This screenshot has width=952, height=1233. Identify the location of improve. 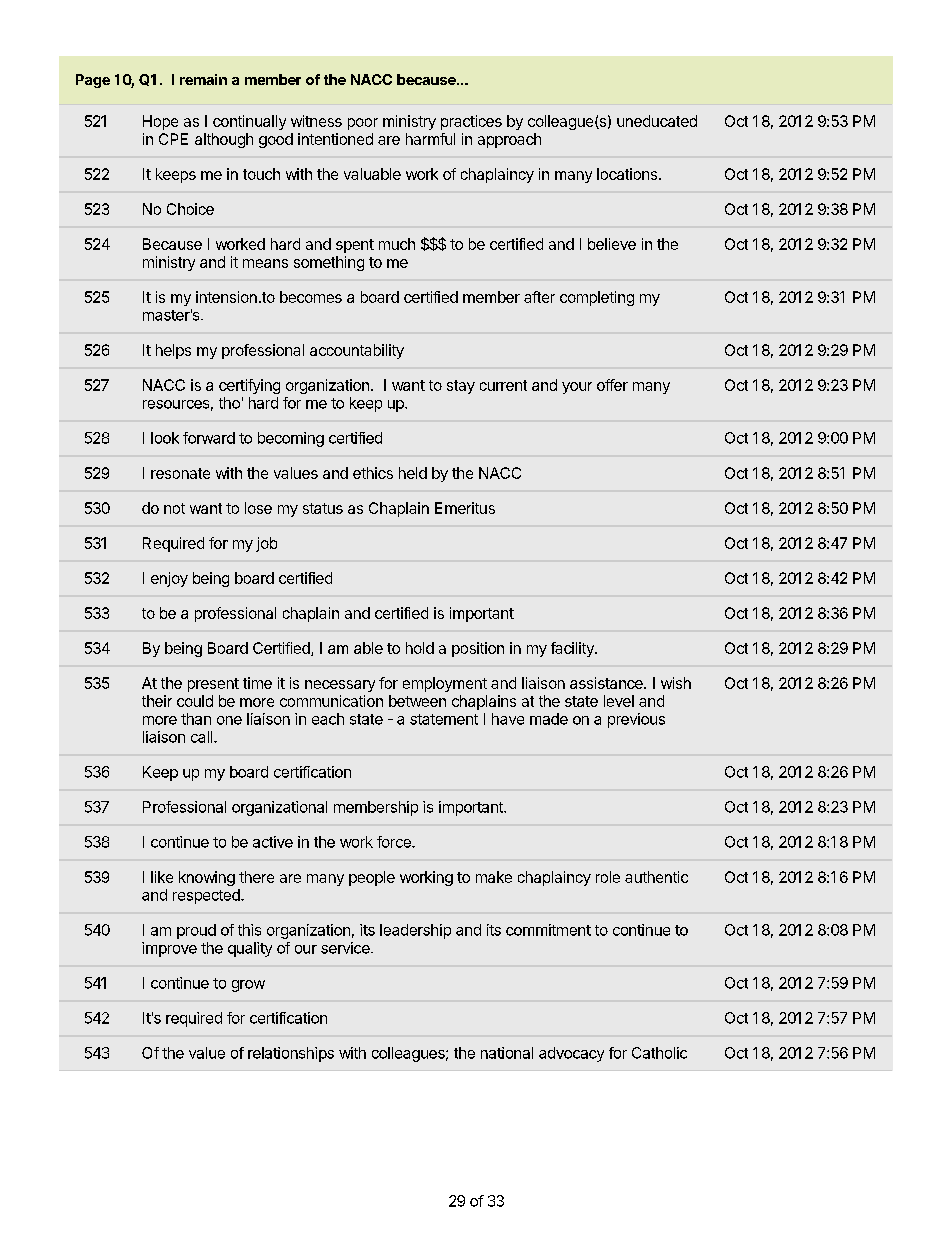
(169, 949).
